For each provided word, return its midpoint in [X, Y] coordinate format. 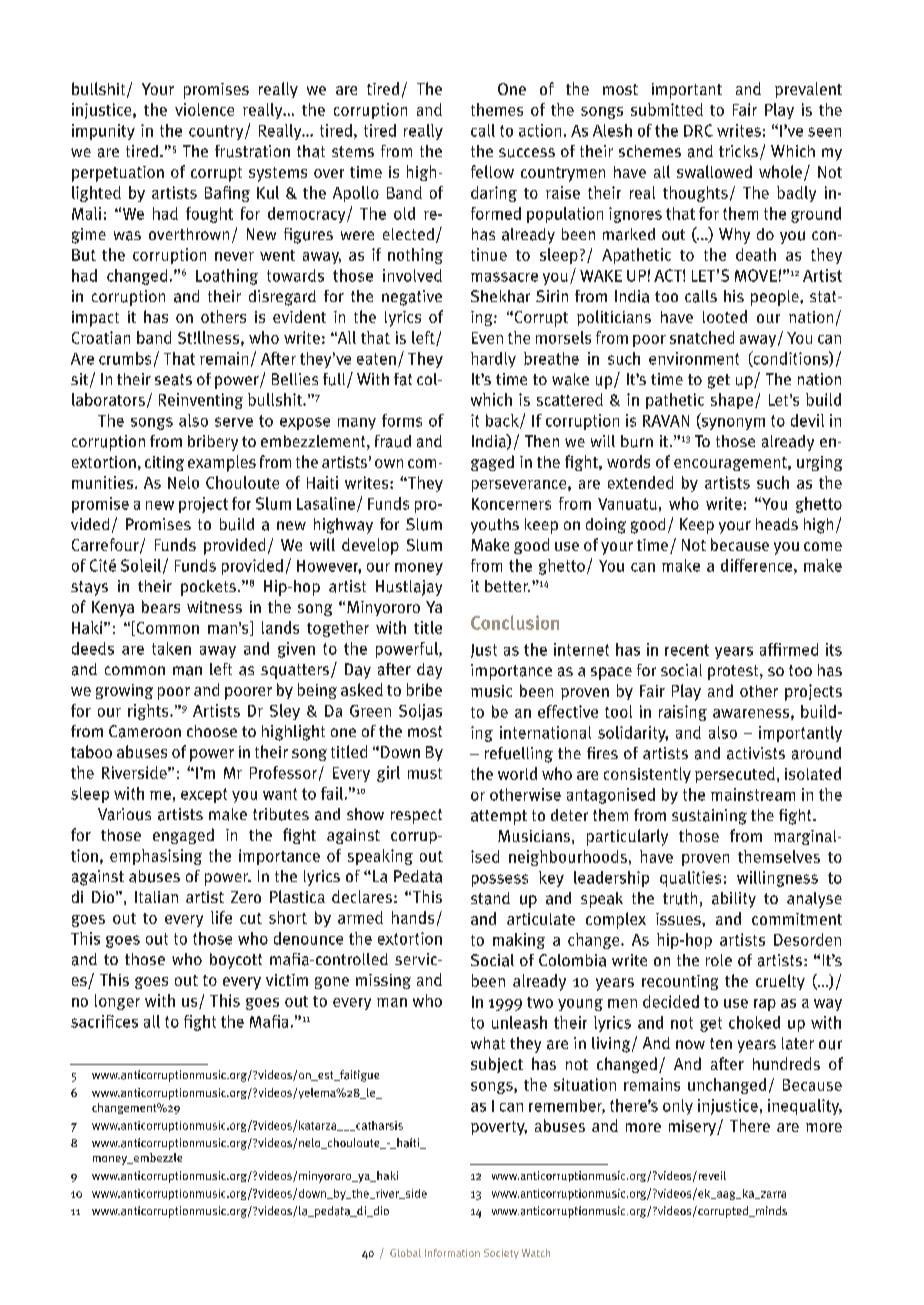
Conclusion [515, 622]
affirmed [789, 649]
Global [405, 1253]
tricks [738, 151]
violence [204, 109]
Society [501, 1254]
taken [171, 648]
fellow [492, 171]
